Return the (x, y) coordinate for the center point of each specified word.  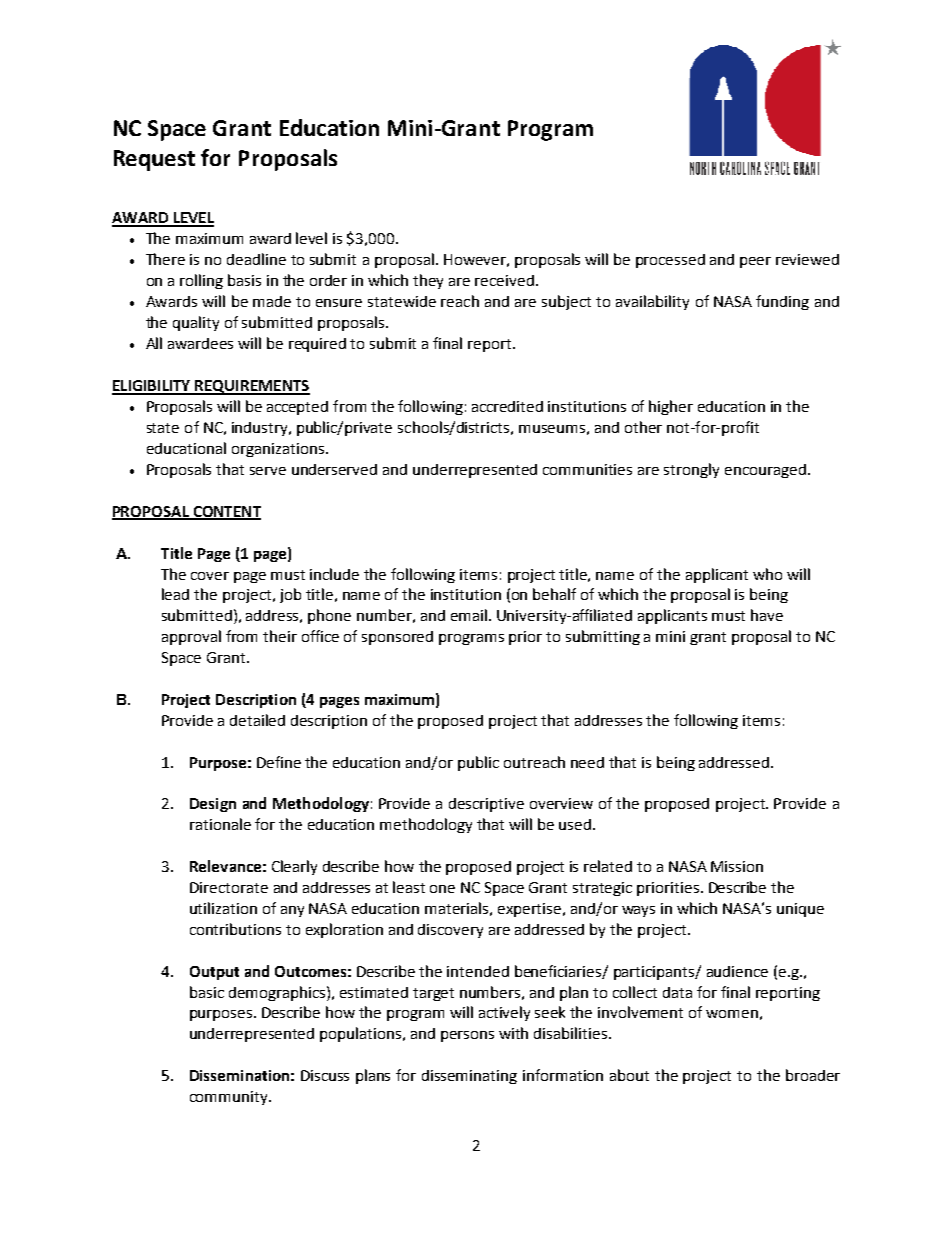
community (230, 1098)
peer (755, 262)
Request (154, 160)
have (767, 615)
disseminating (469, 1077)
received (504, 280)
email (469, 615)
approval (191, 637)
